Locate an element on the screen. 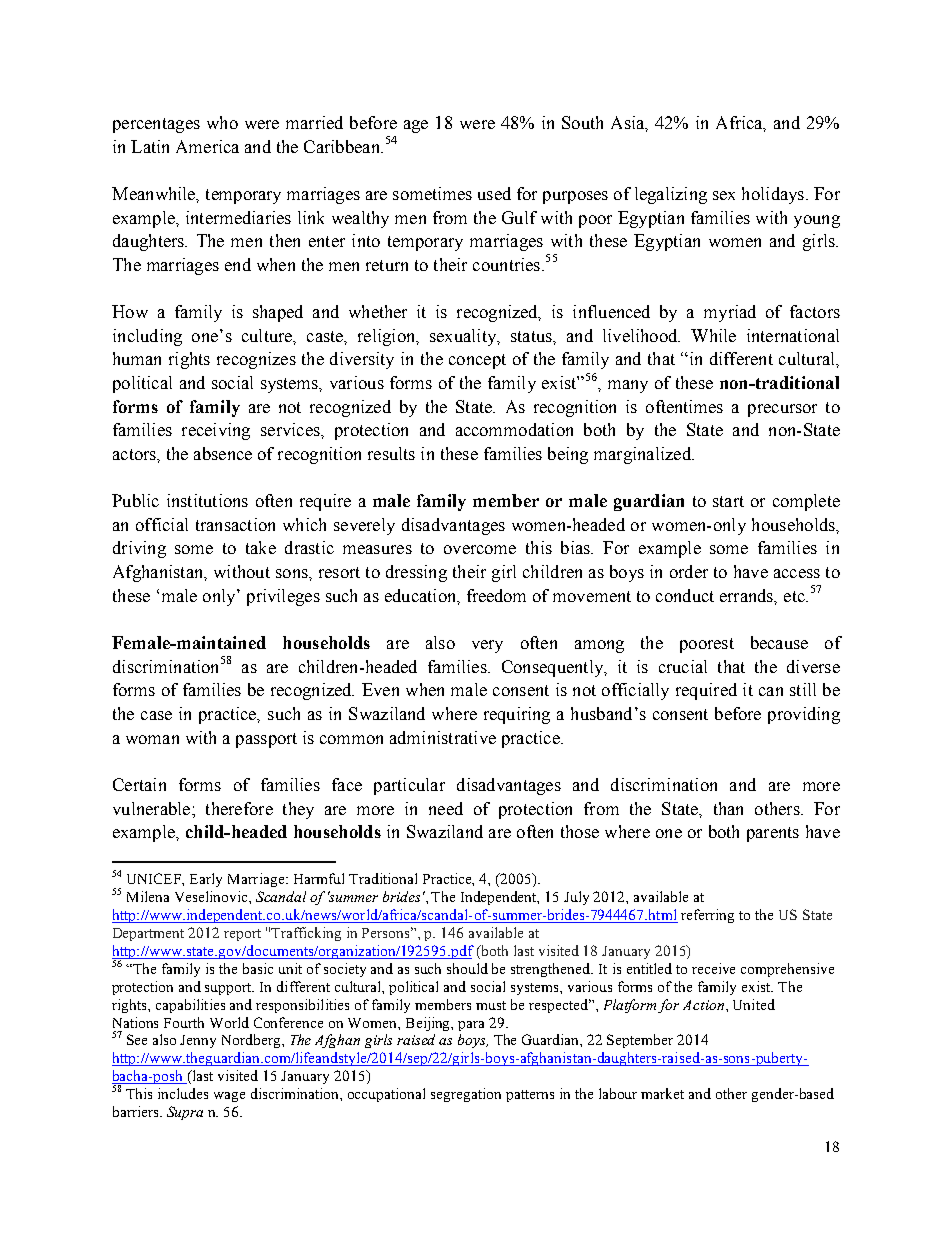 This screenshot has width=952, height=1233. America is located at coordinates (207, 146).
